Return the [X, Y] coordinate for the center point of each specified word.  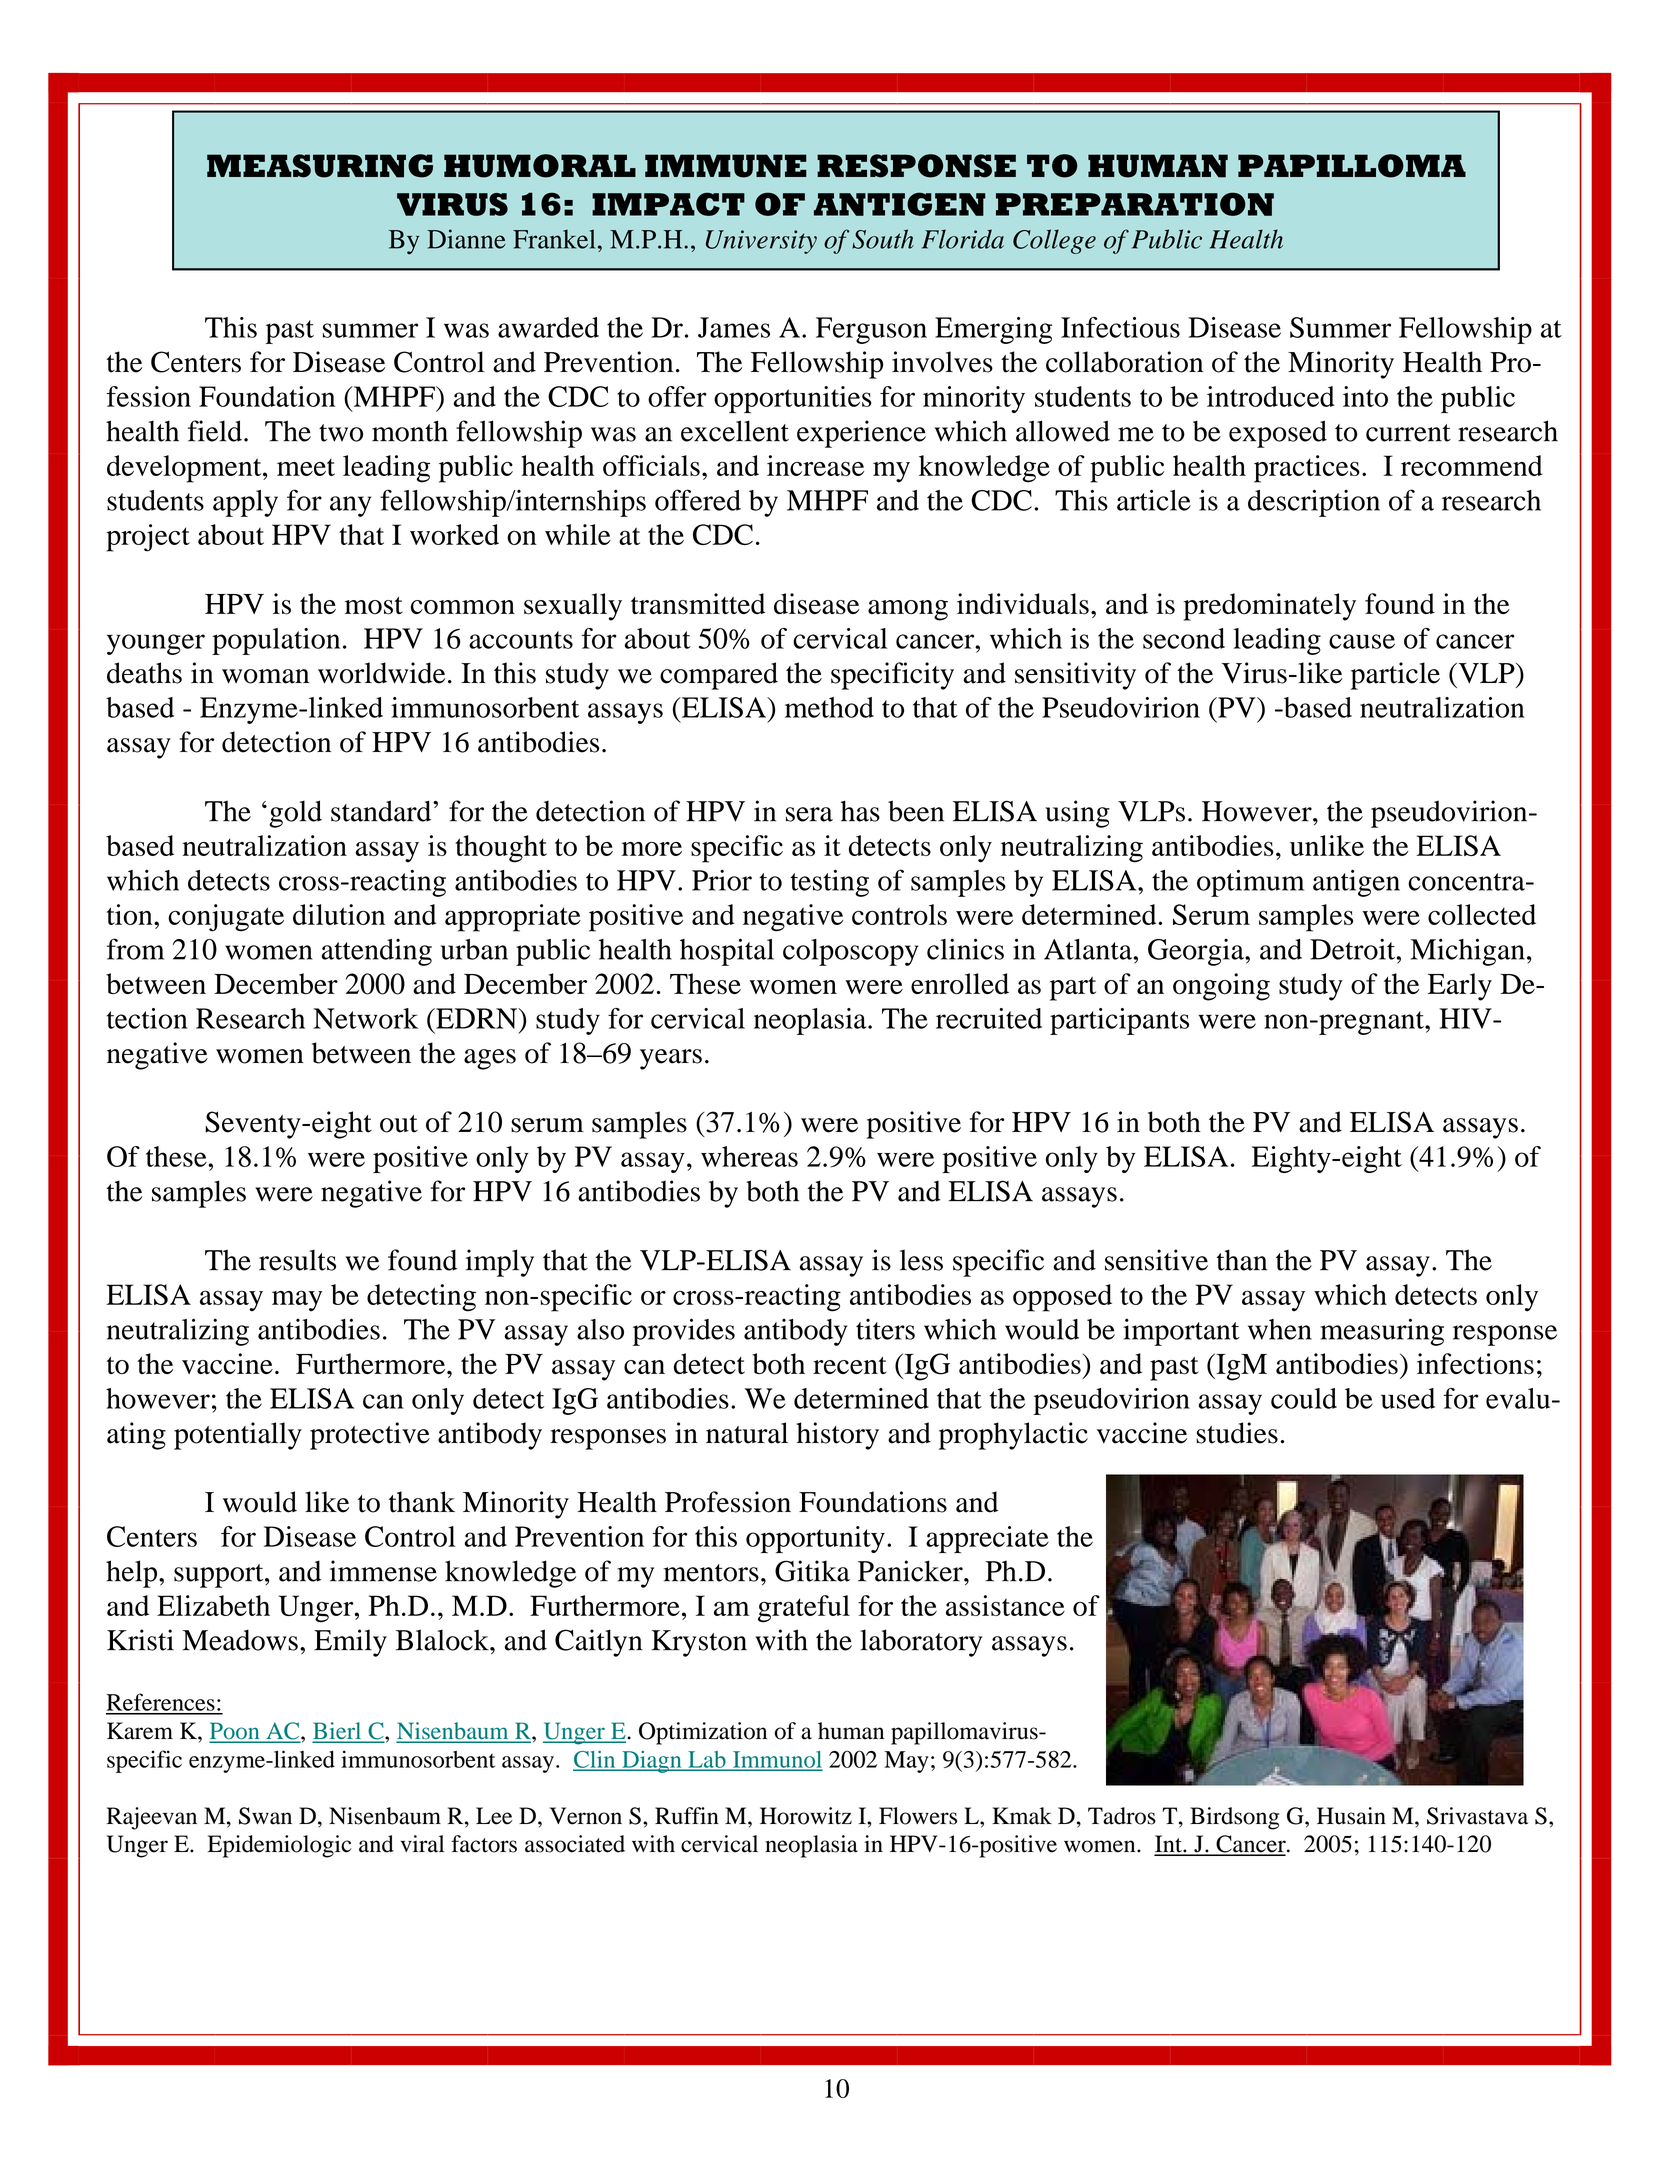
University [761, 242]
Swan [265, 1816]
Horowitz [806, 1816]
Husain [1351, 1816]
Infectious [1120, 327]
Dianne [466, 239]
